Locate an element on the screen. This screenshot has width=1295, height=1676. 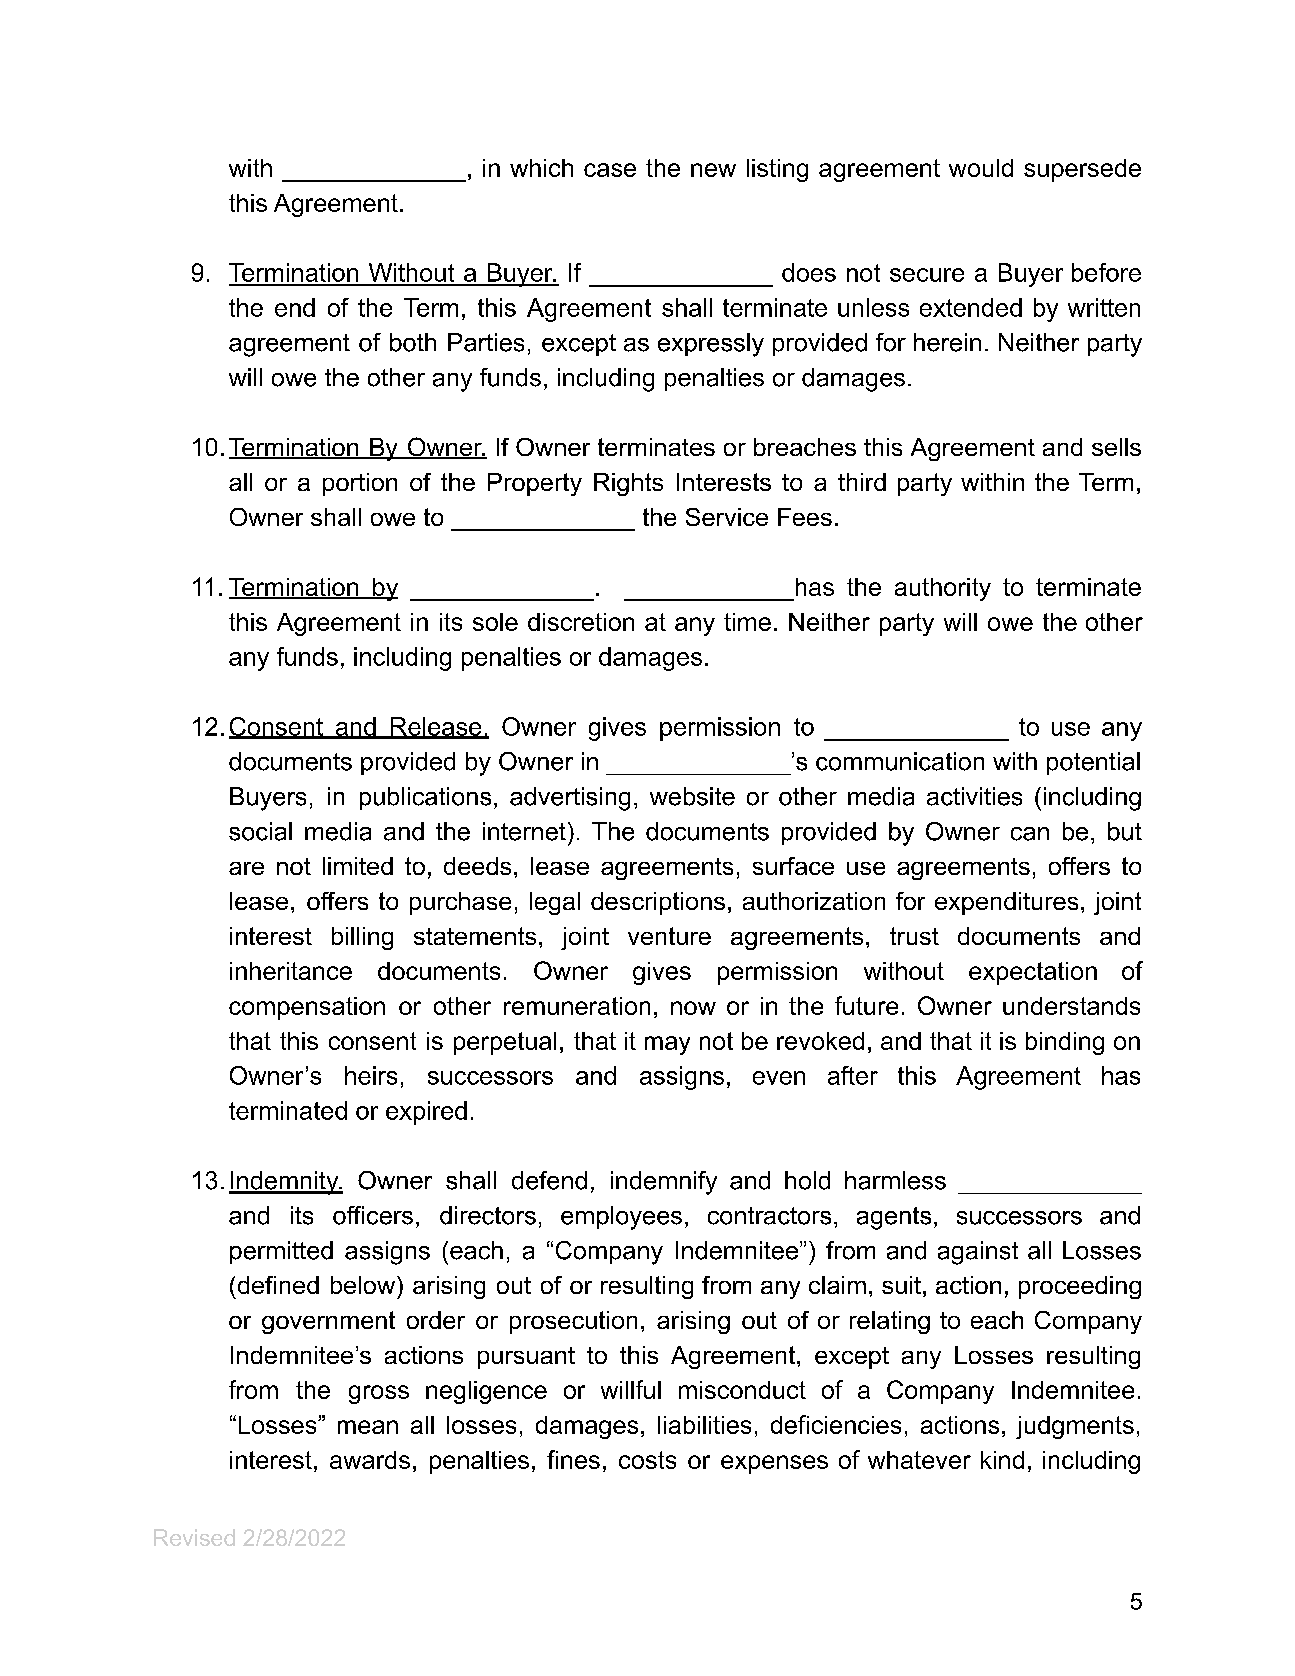
case is located at coordinates (610, 170).
